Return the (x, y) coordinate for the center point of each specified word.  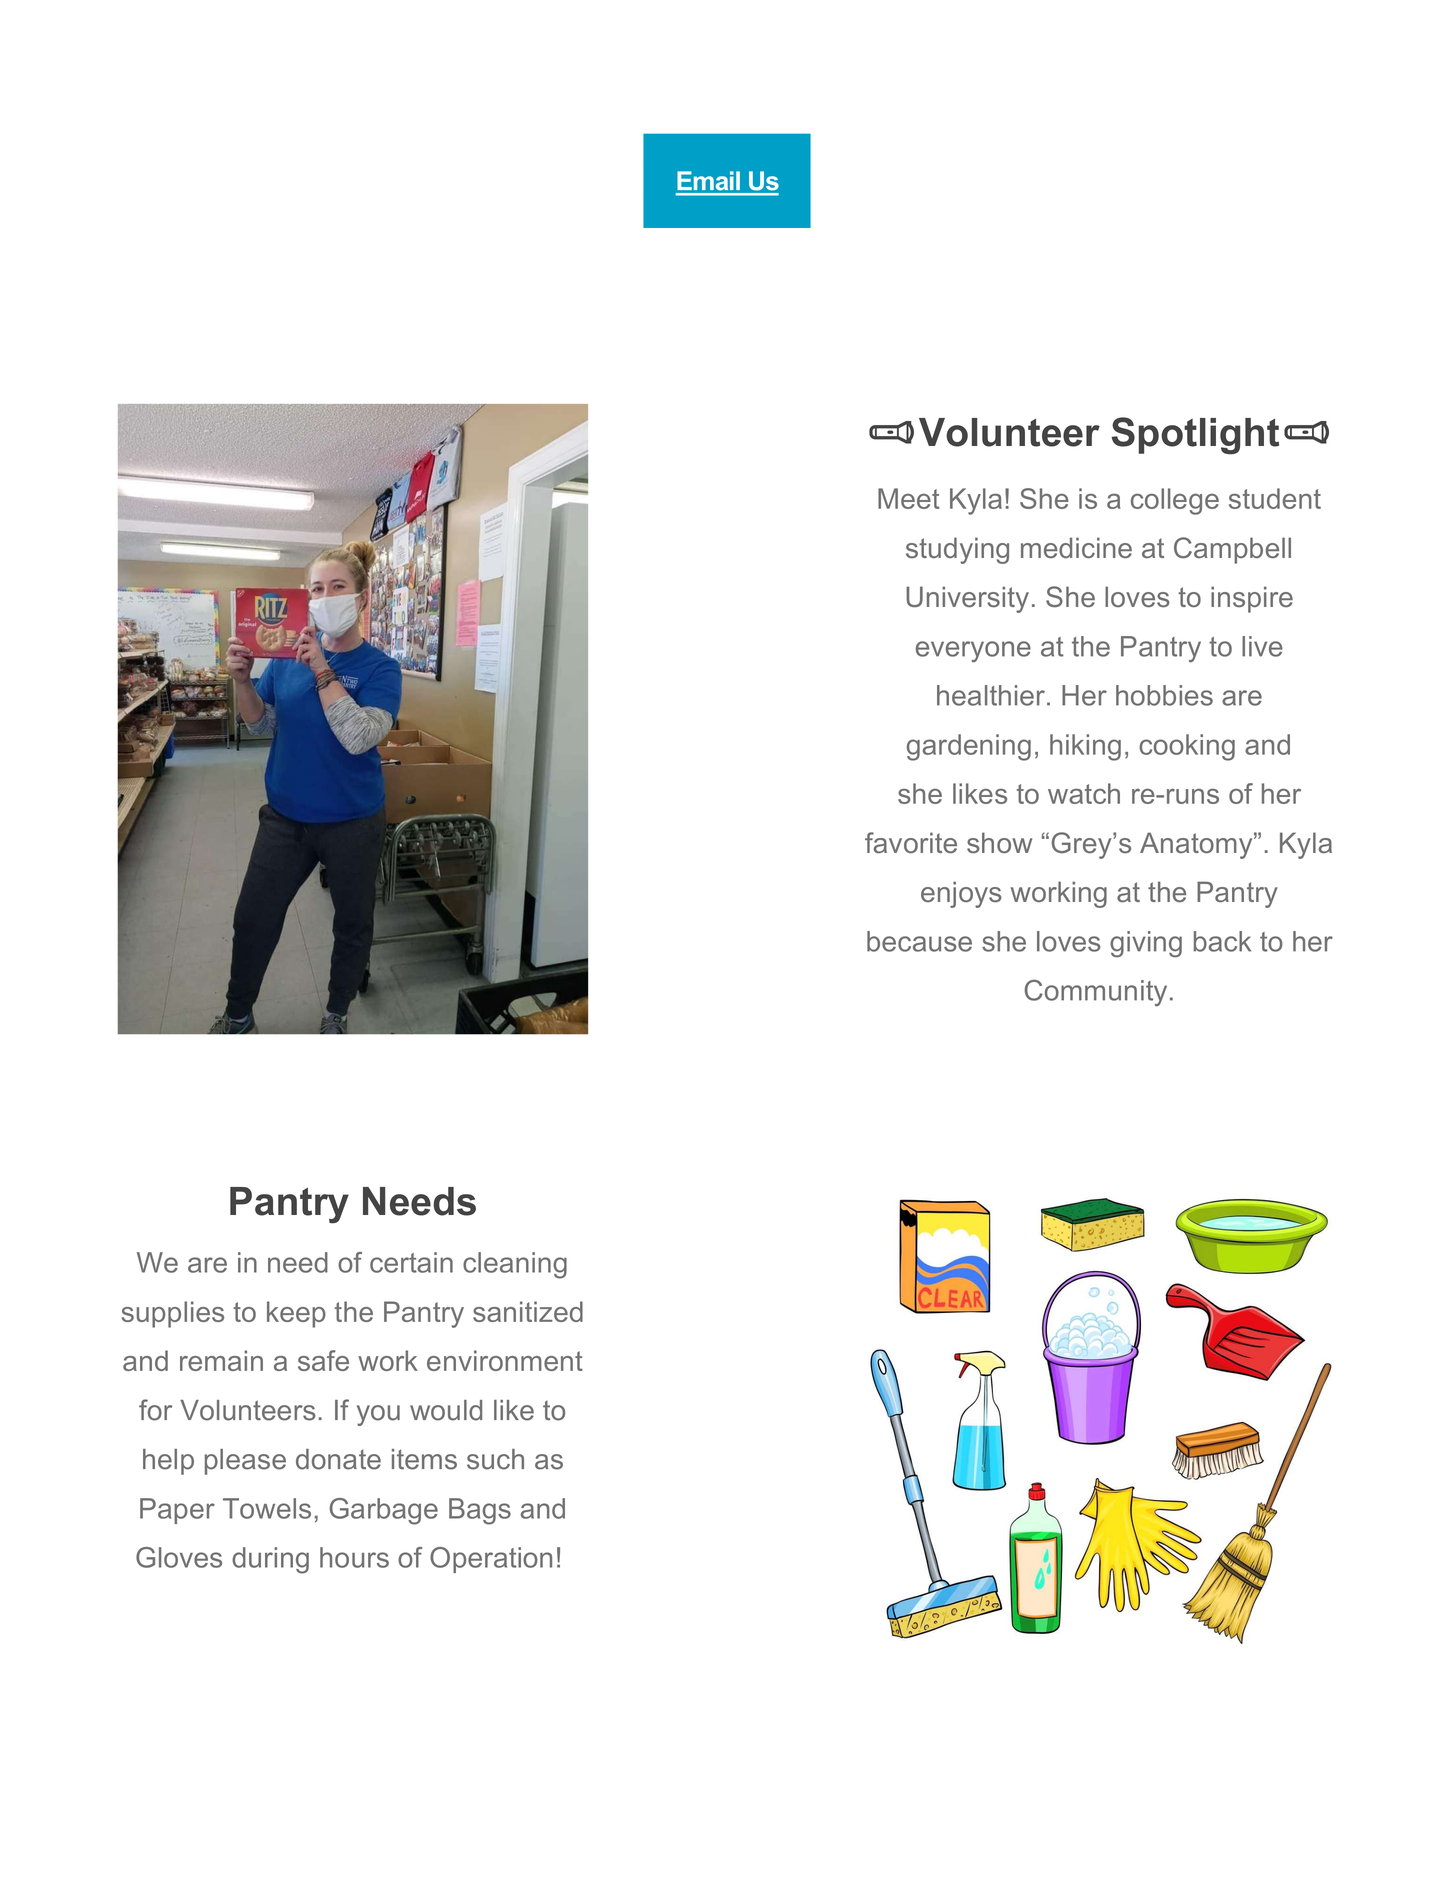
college (1175, 501)
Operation (491, 1560)
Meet (908, 498)
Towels (267, 1508)
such (495, 1459)
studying (957, 550)
